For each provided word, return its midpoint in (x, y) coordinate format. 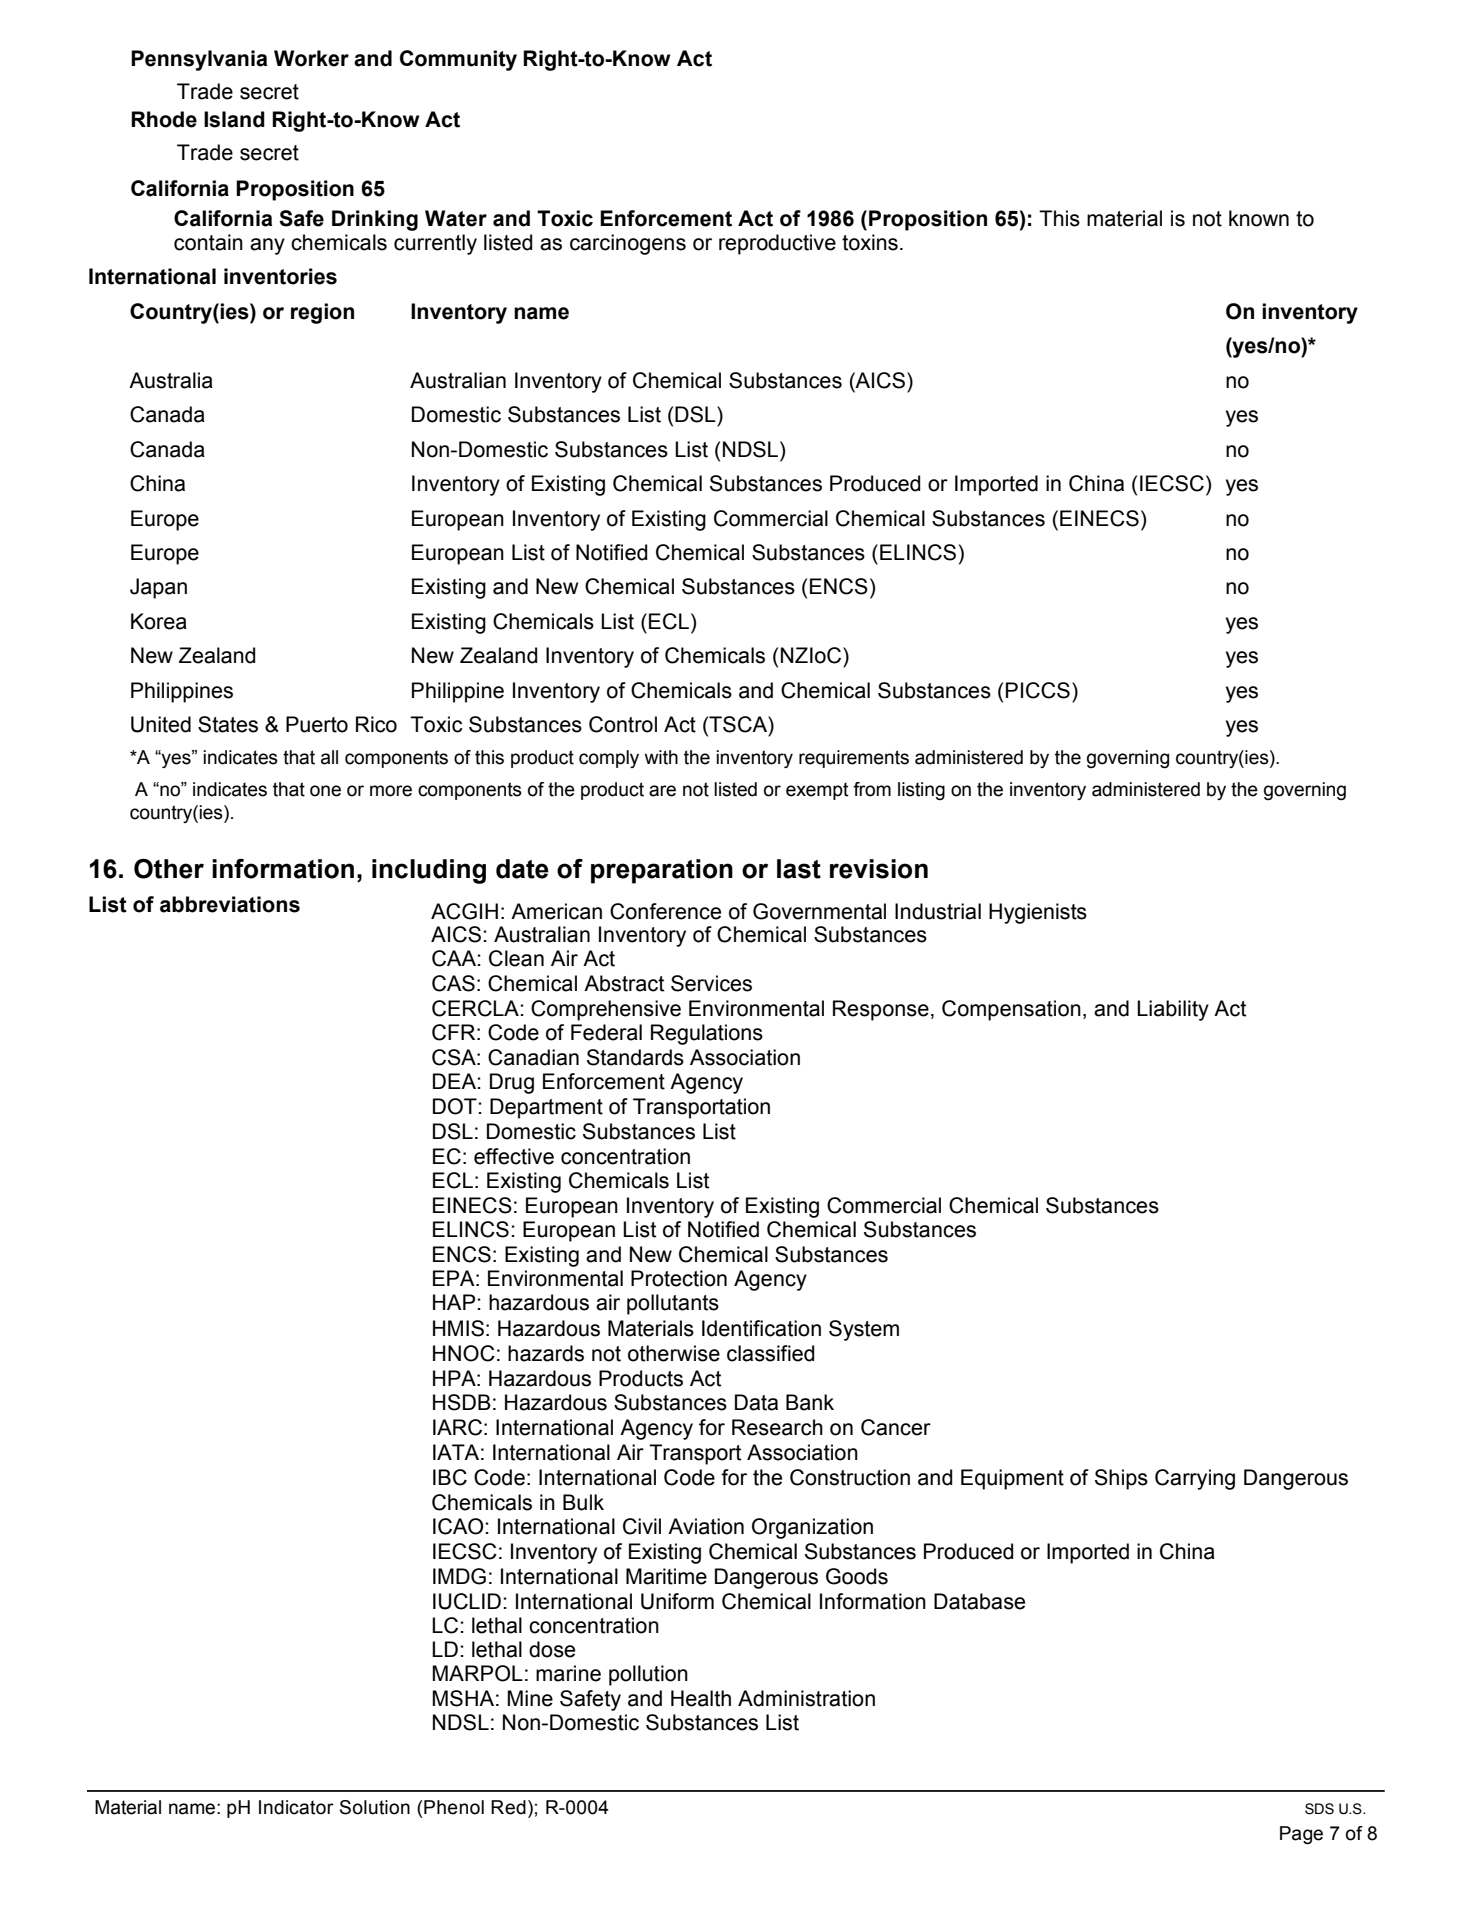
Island (234, 119)
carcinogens (628, 244)
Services (711, 983)
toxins (870, 242)
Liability (1173, 1010)
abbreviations (230, 904)
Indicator (296, 1807)
